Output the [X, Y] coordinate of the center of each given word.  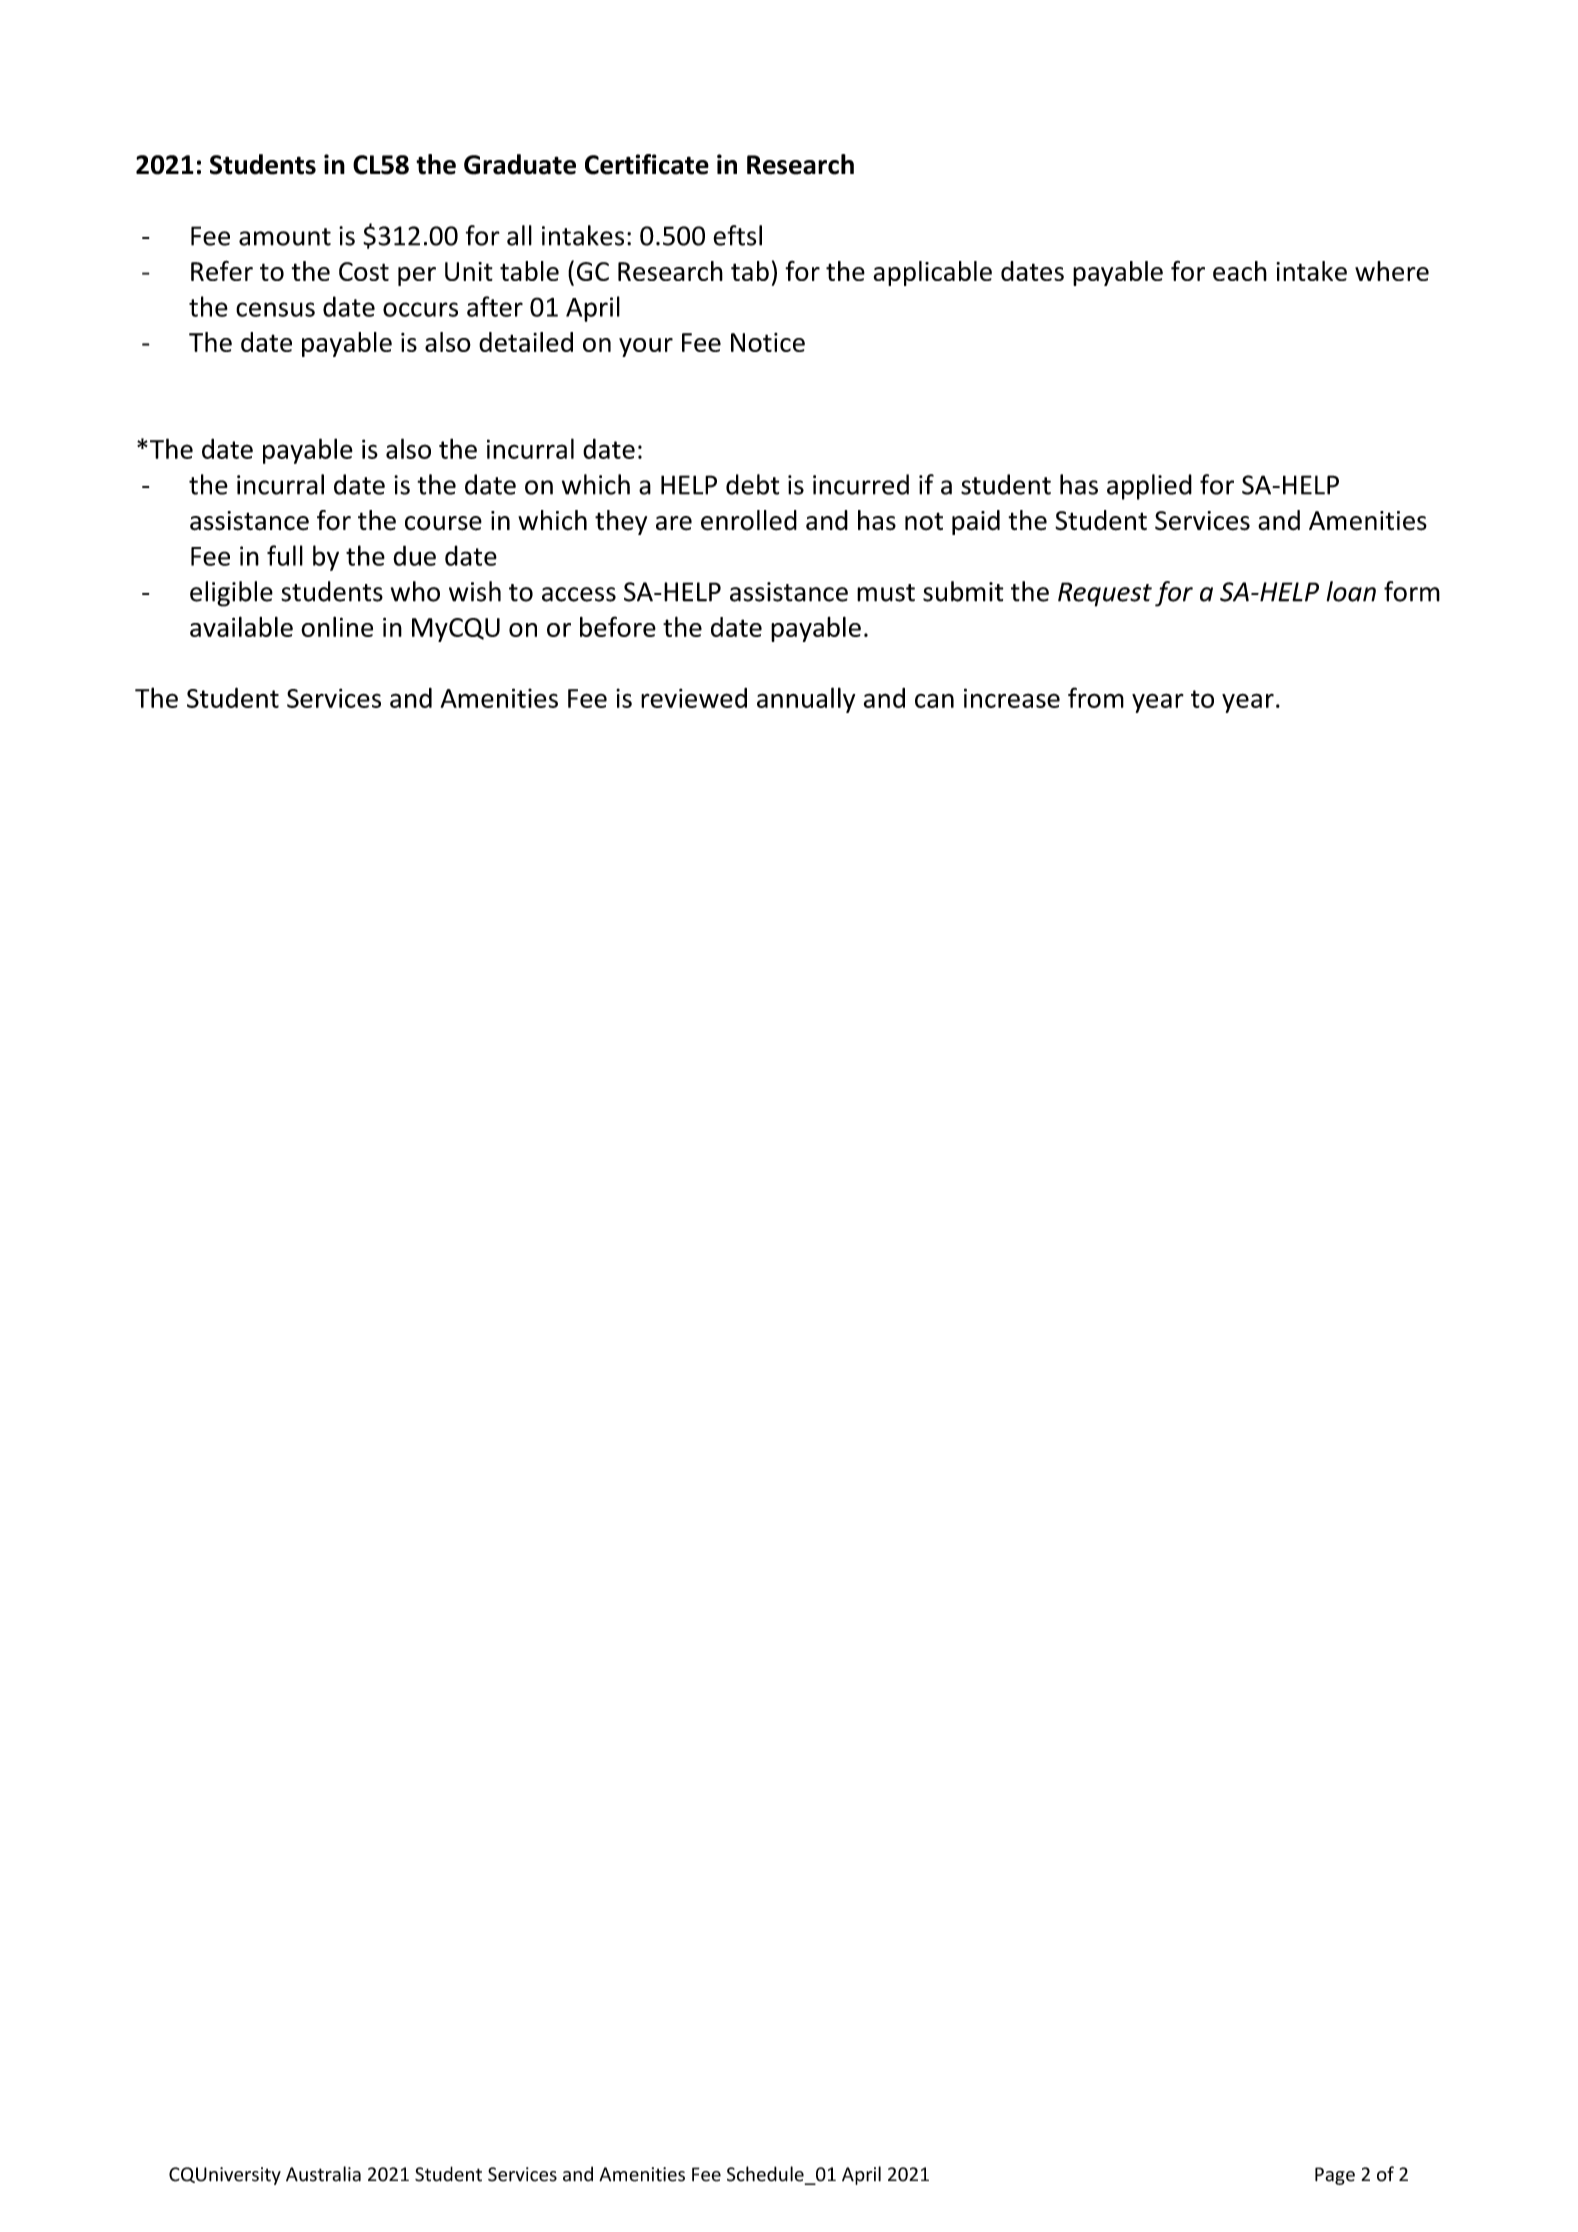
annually [806, 700]
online [337, 626]
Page [1335, 2176]
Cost [364, 271]
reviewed [694, 698]
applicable [932, 273]
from [1096, 697]
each [1240, 271]
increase [1012, 698]
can [934, 700]
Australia [323, 2174]
